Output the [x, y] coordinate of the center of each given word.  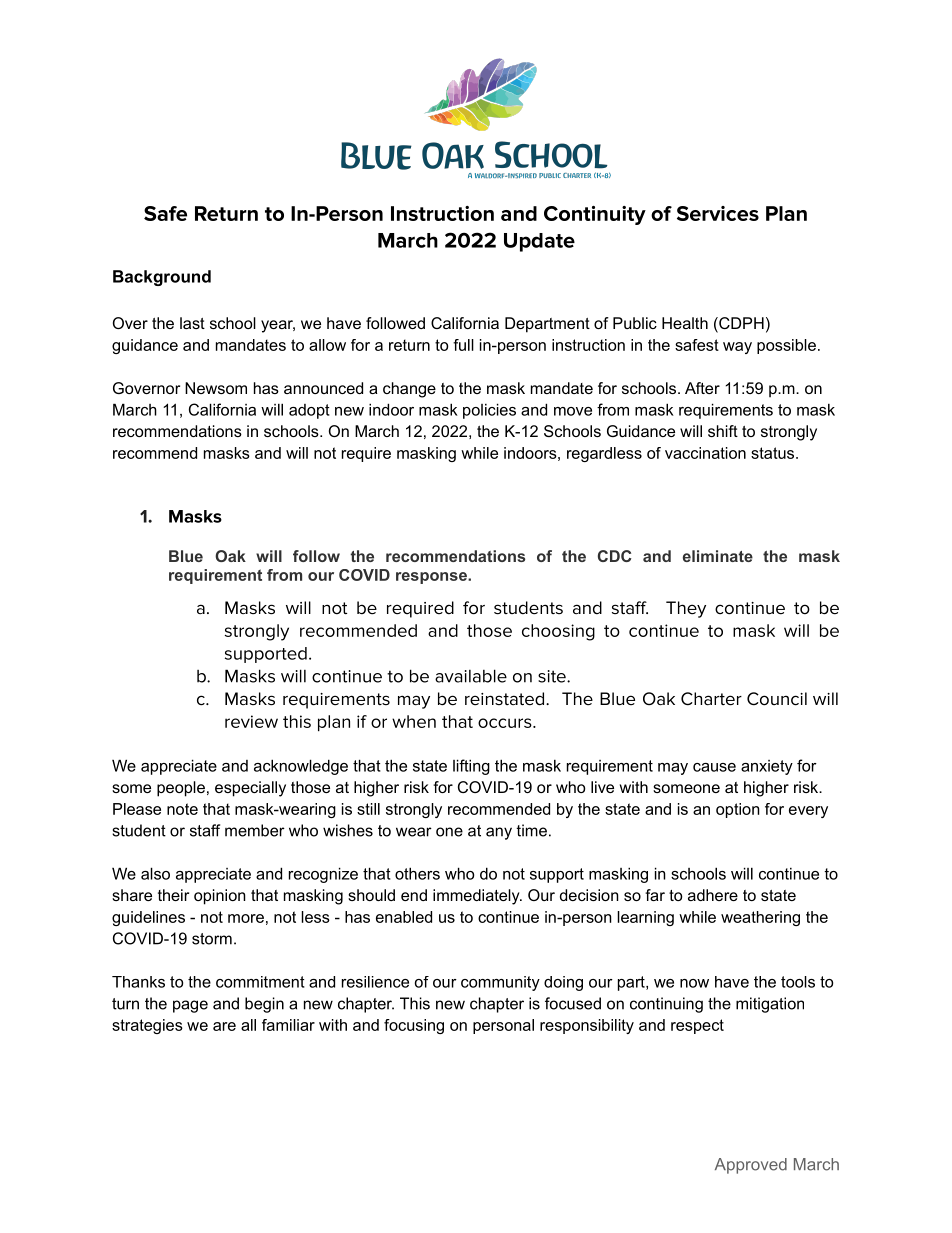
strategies [147, 1026]
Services [718, 213]
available [471, 676]
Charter [711, 699]
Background [162, 278]
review [251, 721]
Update [539, 242]
